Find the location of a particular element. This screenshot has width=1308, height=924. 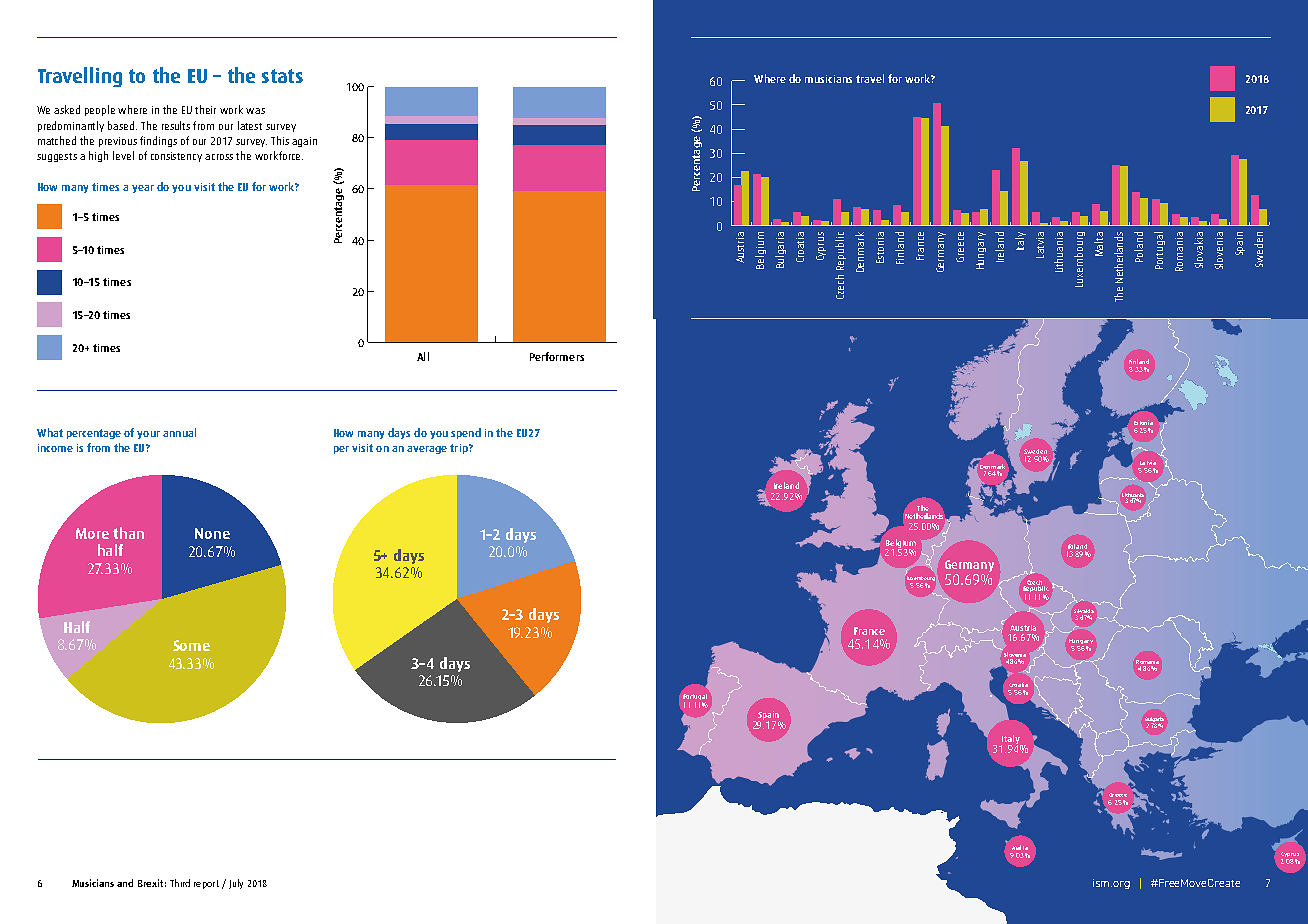

again is located at coordinates (304, 142).
